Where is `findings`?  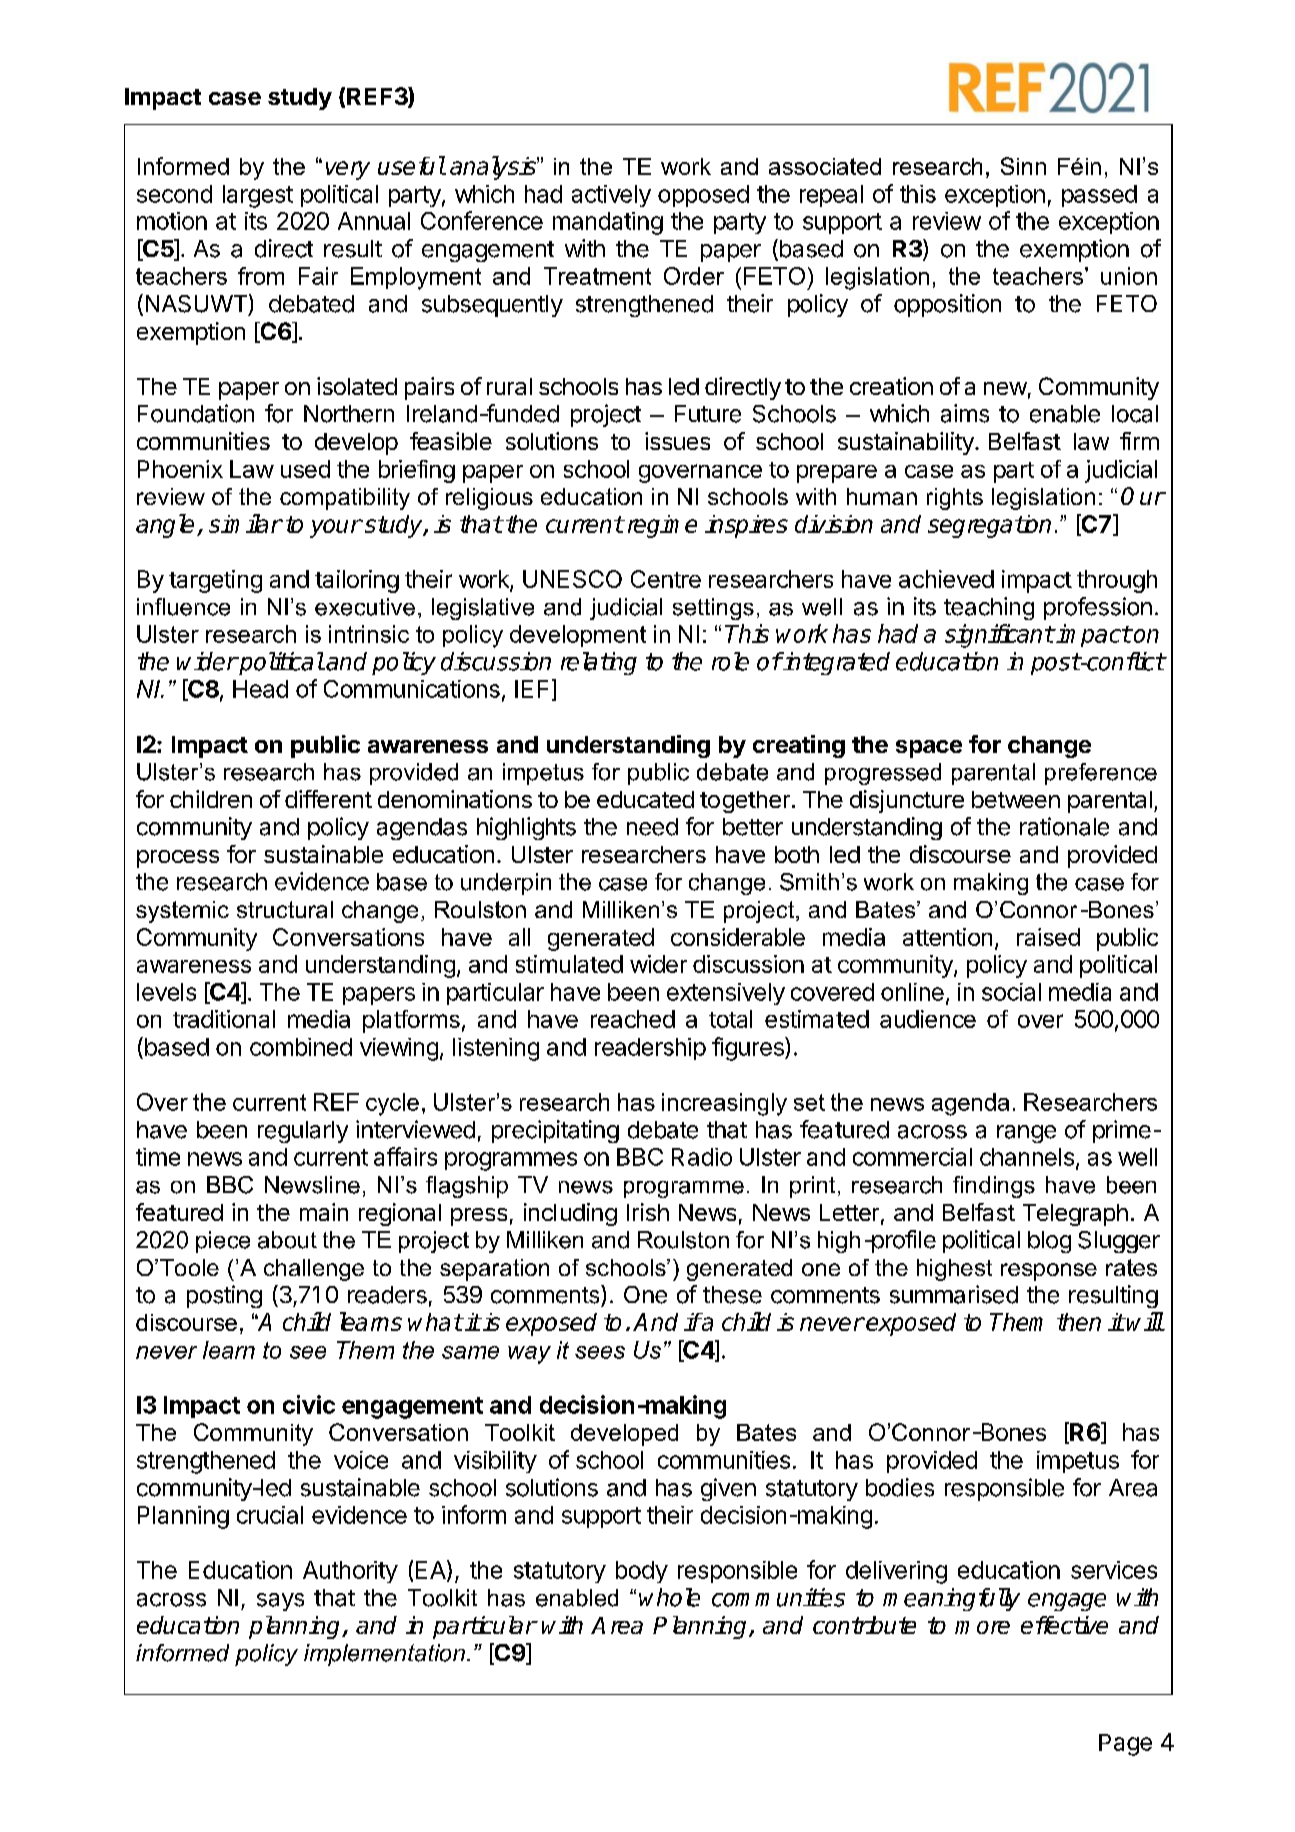
findings is located at coordinates (994, 1187).
